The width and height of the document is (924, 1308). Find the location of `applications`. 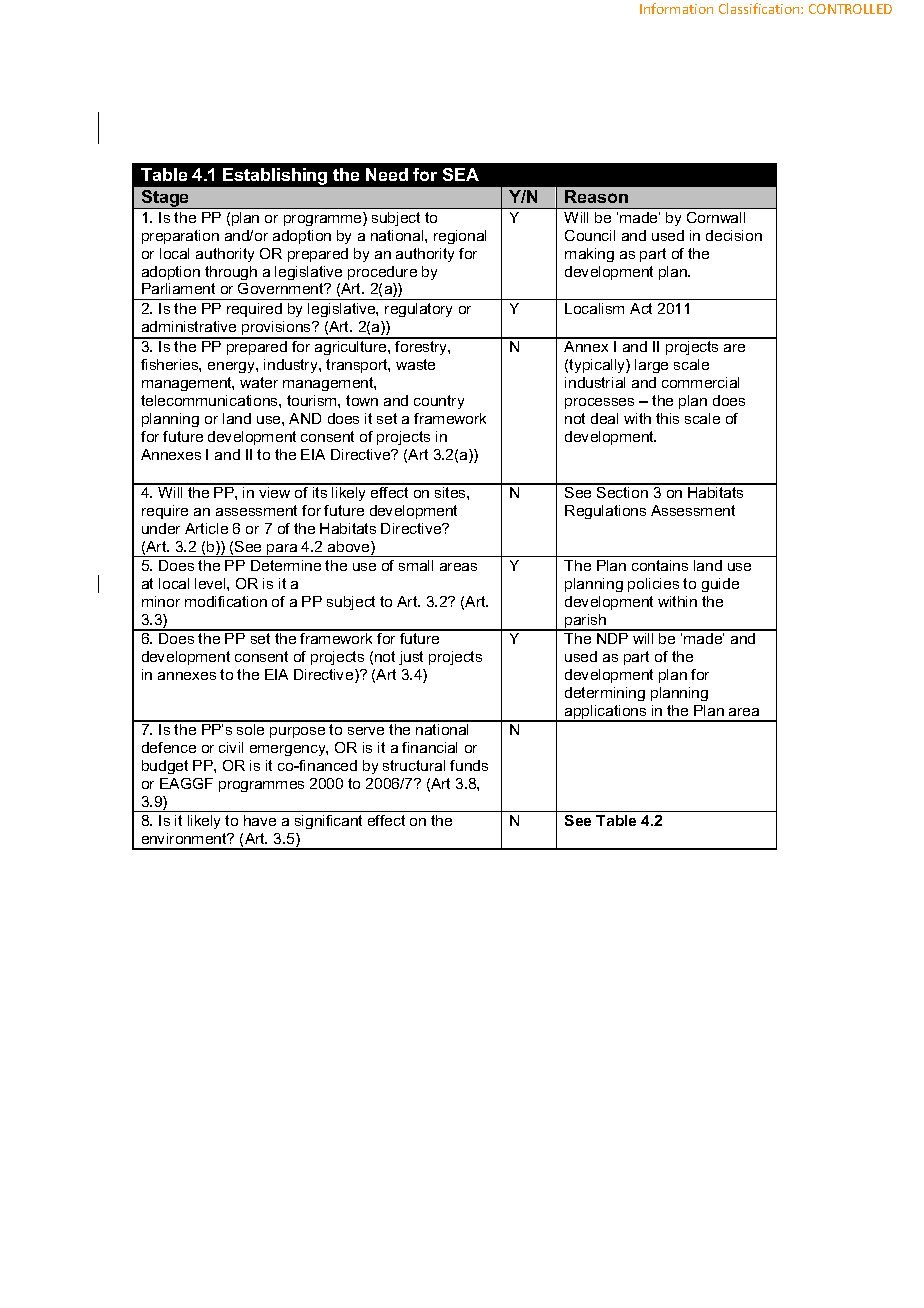

applications is located at coordinates (606, 713).
